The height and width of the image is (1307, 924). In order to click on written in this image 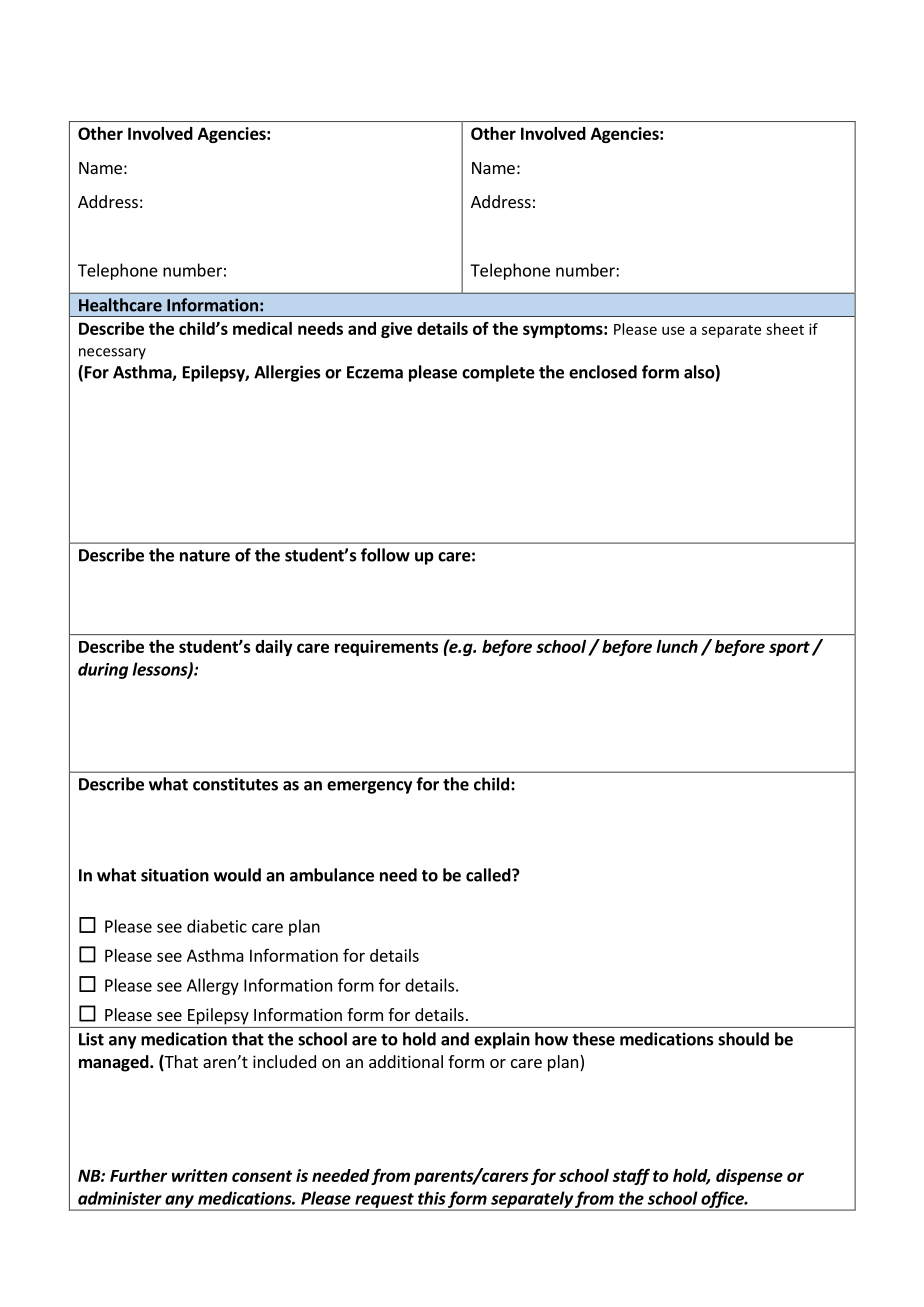, I will do `click(200, 1175)`.
